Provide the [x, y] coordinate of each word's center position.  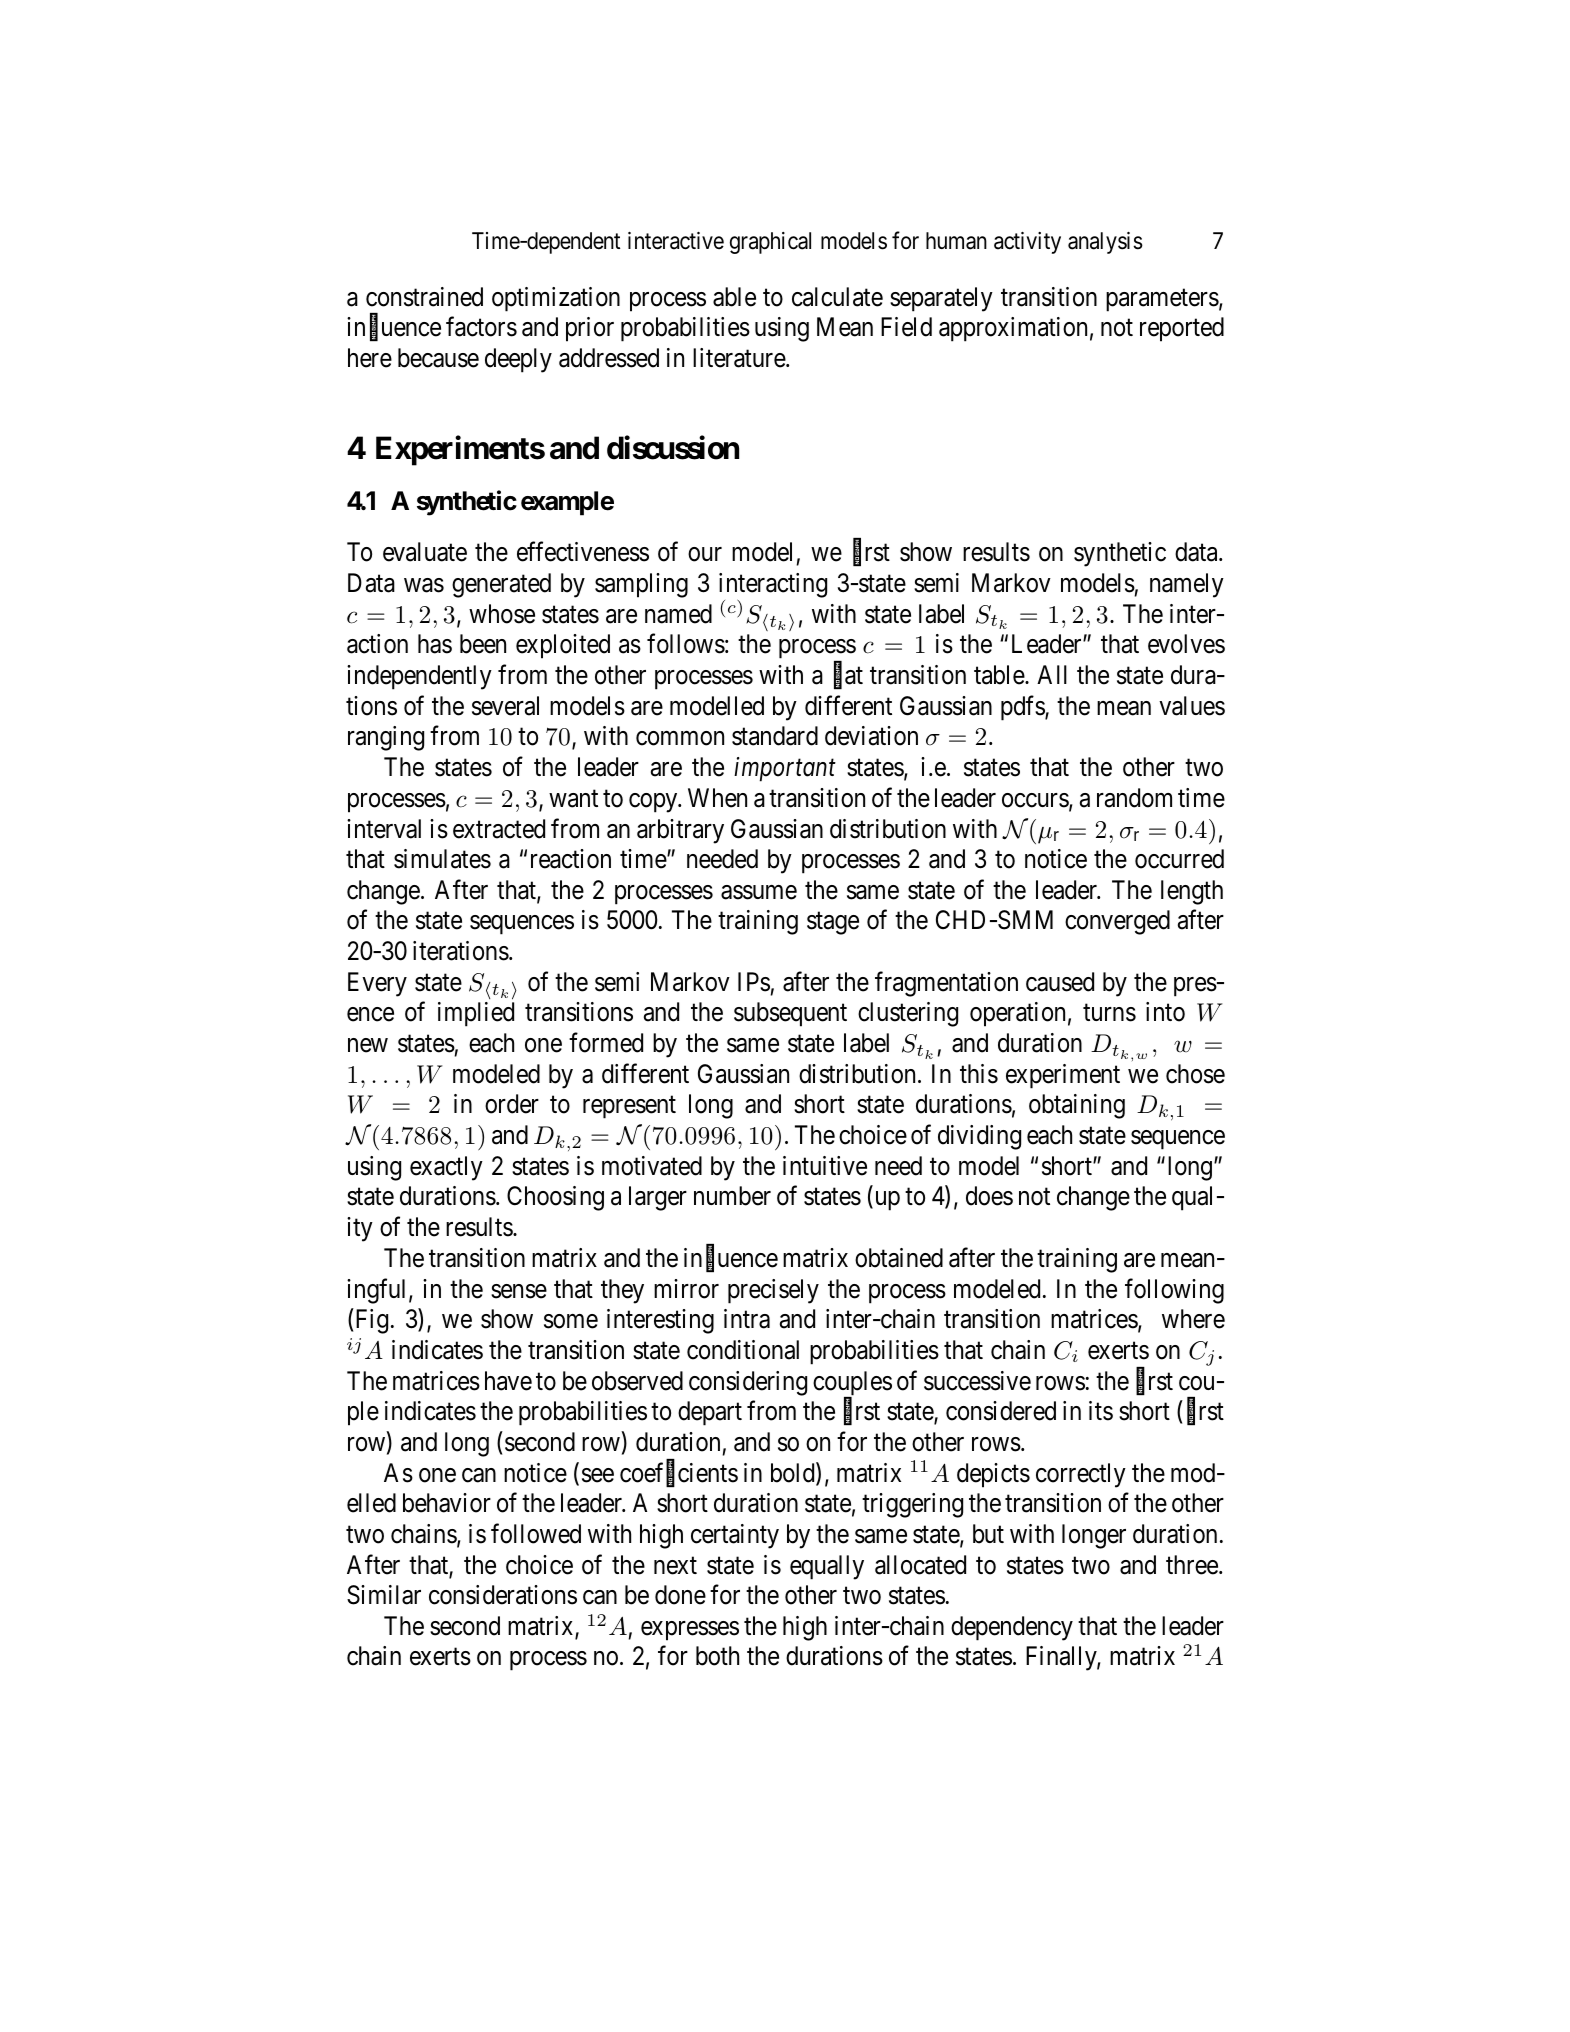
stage [833, 924]
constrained [424, 297]
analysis [1105, 243]
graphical [770, 243]
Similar [384, 1595]
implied [476, 1014]
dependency [1012, 1628]
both [717, 1656]
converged [1117, 922]
